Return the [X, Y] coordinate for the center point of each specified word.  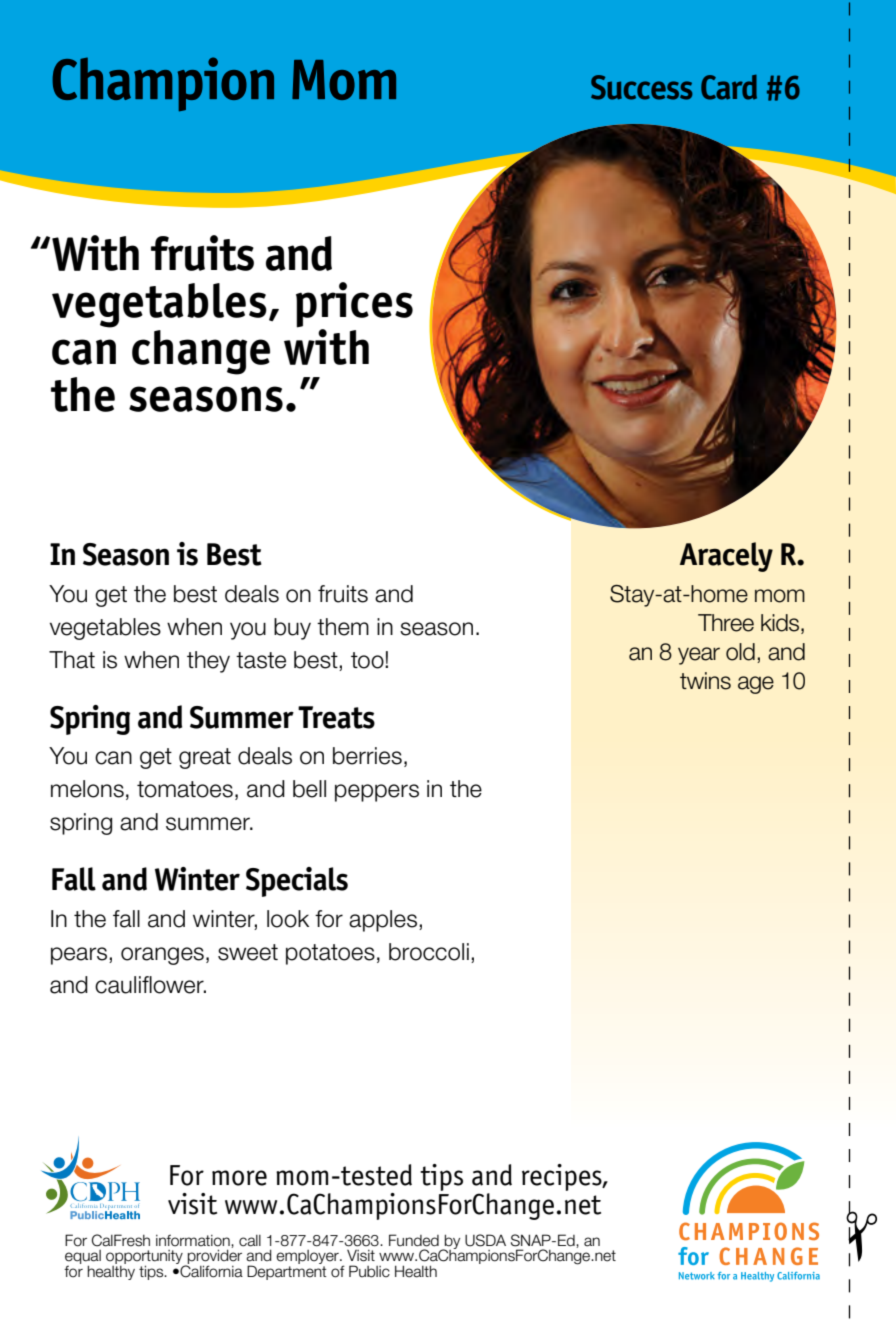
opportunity [145, 1258]
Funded [414, 1240]
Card [729, 87]
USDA [485, 1240]
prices [354, 305]
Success [641, 87]
